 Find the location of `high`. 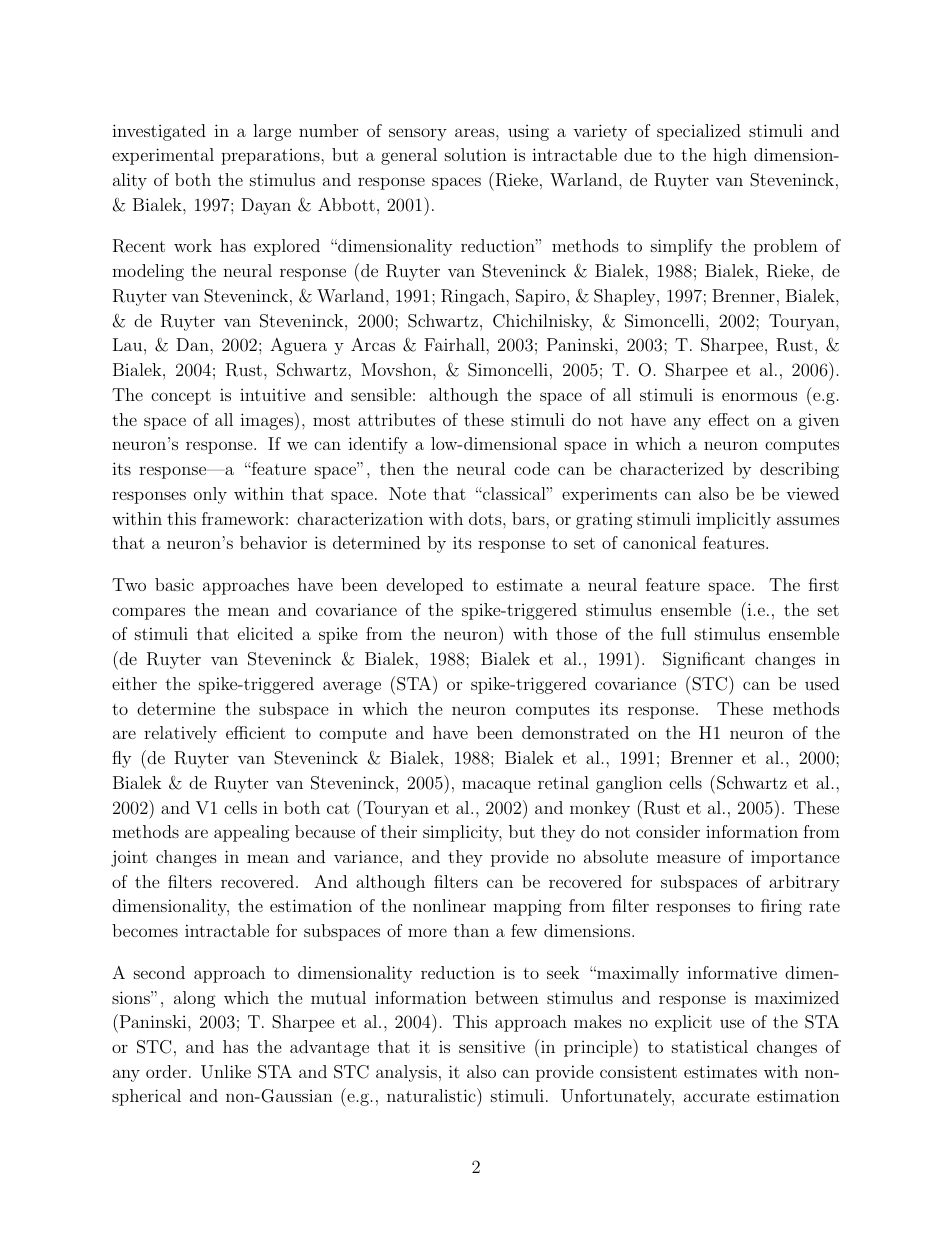

high is located at coordinates (730, 156).
